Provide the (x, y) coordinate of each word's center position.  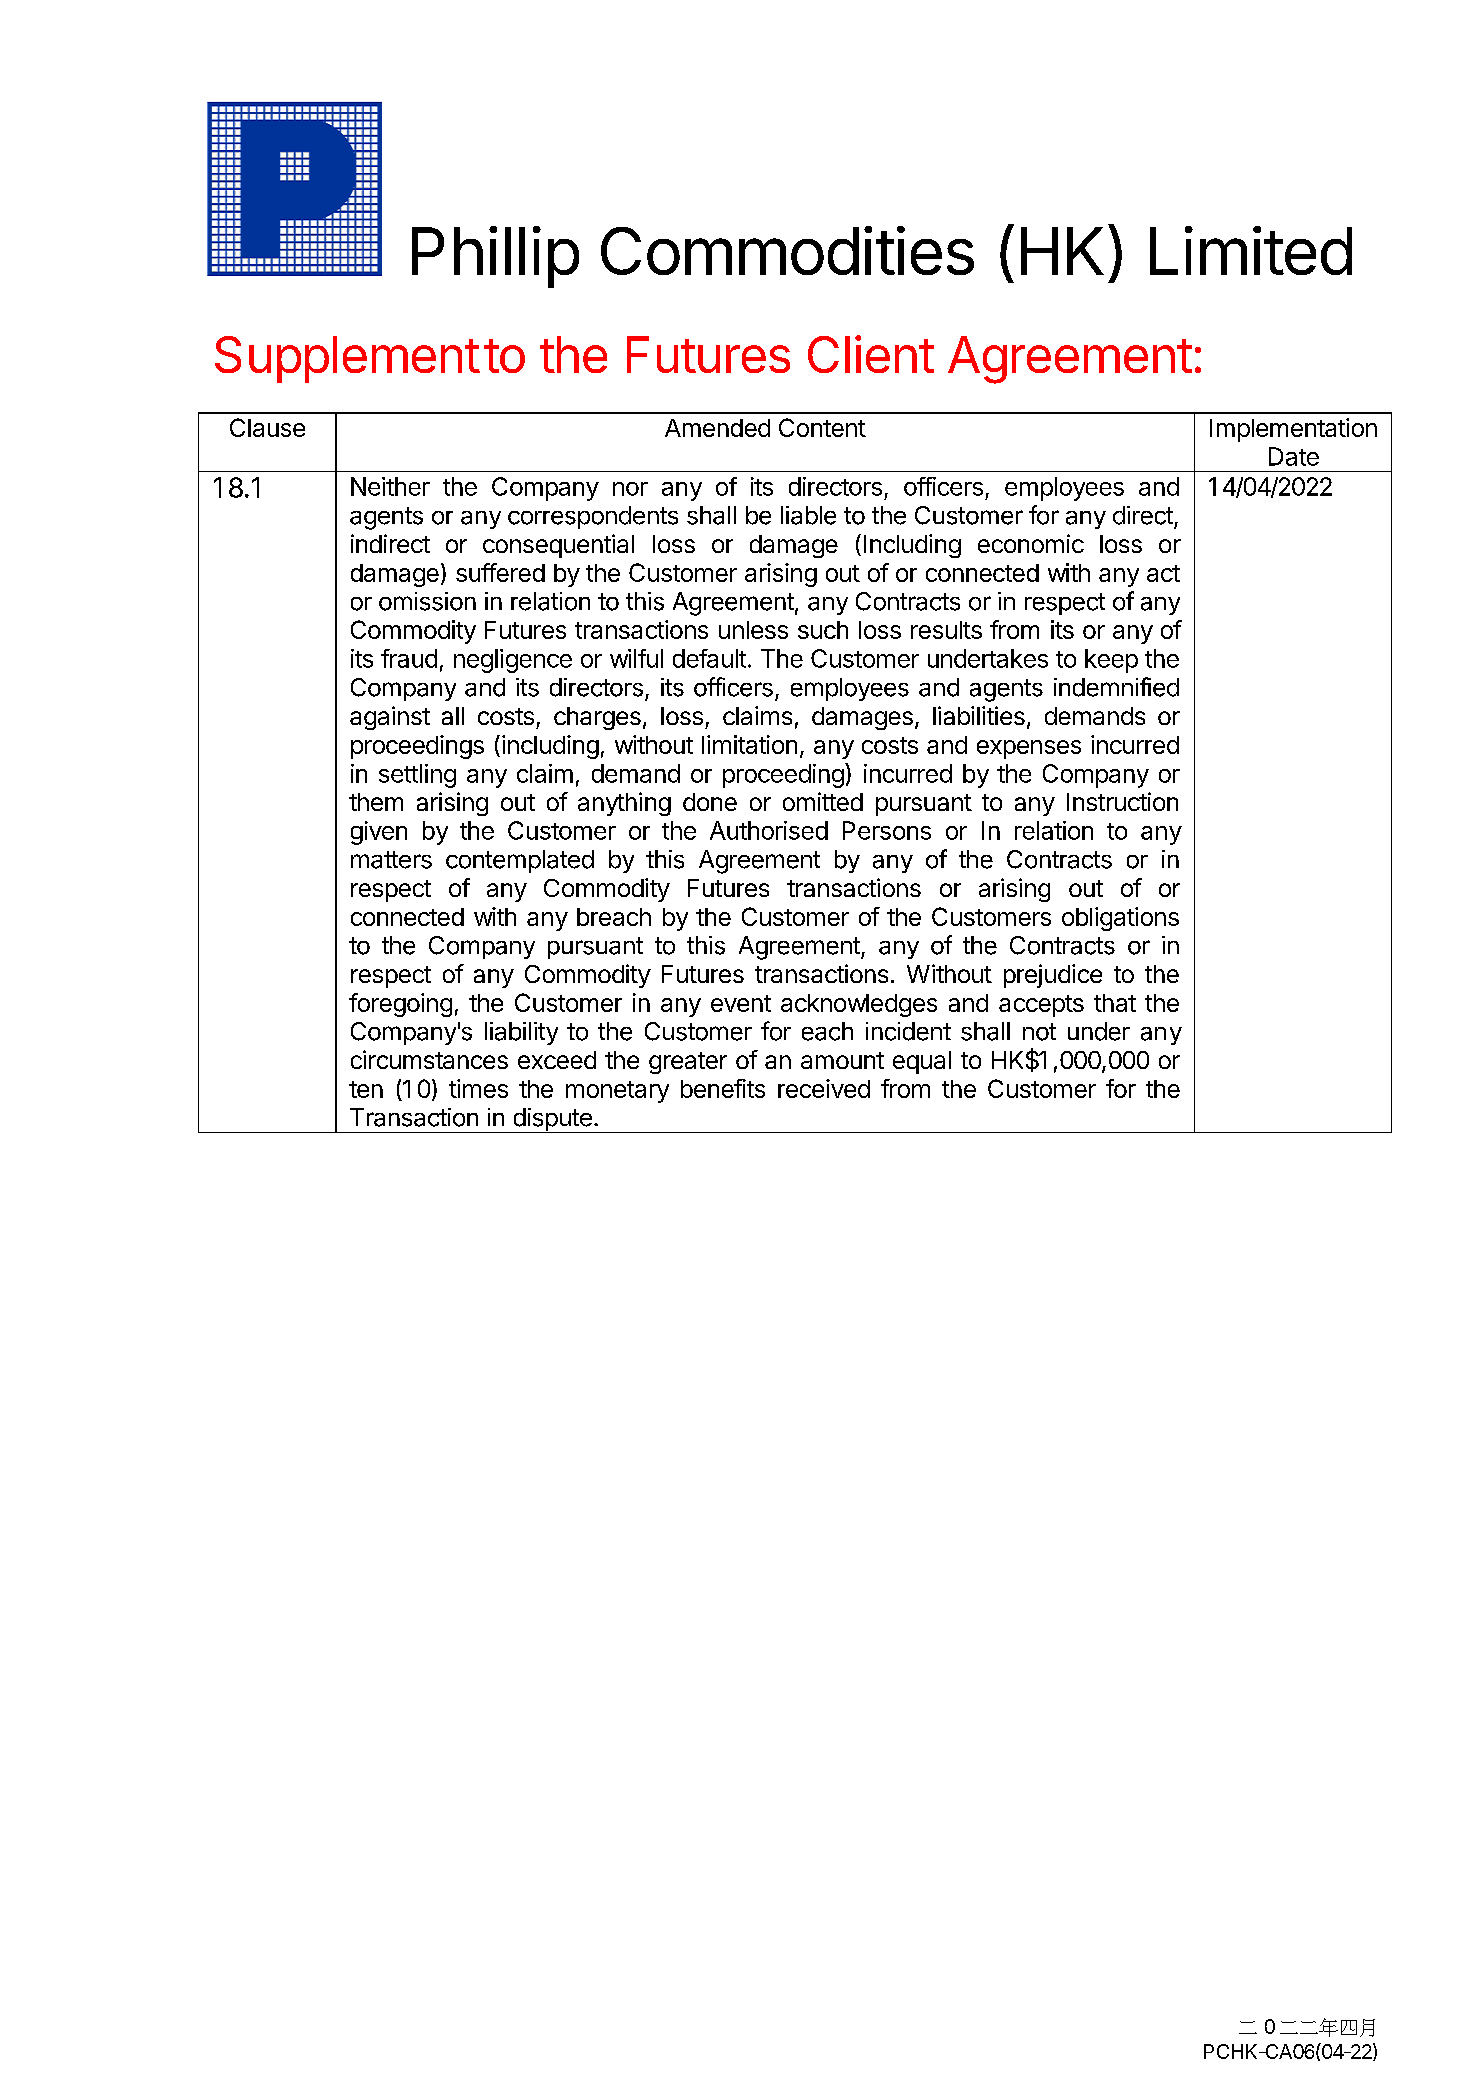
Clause (267, 427)
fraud (409, 658)
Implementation (1293, 430)
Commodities (787, 250)
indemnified (1116, 687)
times (478, 1088)
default (709, 658)
